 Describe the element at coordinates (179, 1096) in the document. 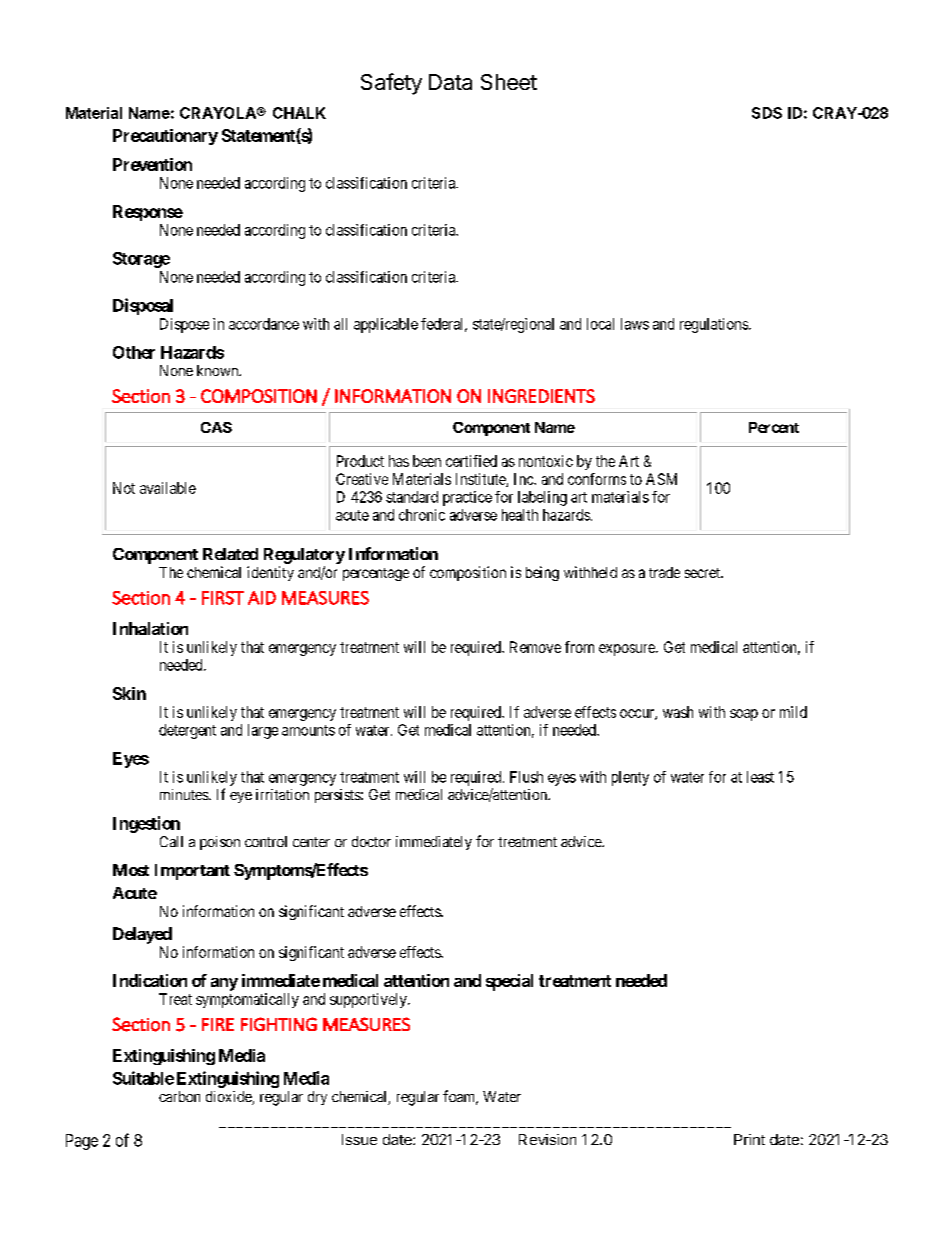

I see `carbon` at that location.
